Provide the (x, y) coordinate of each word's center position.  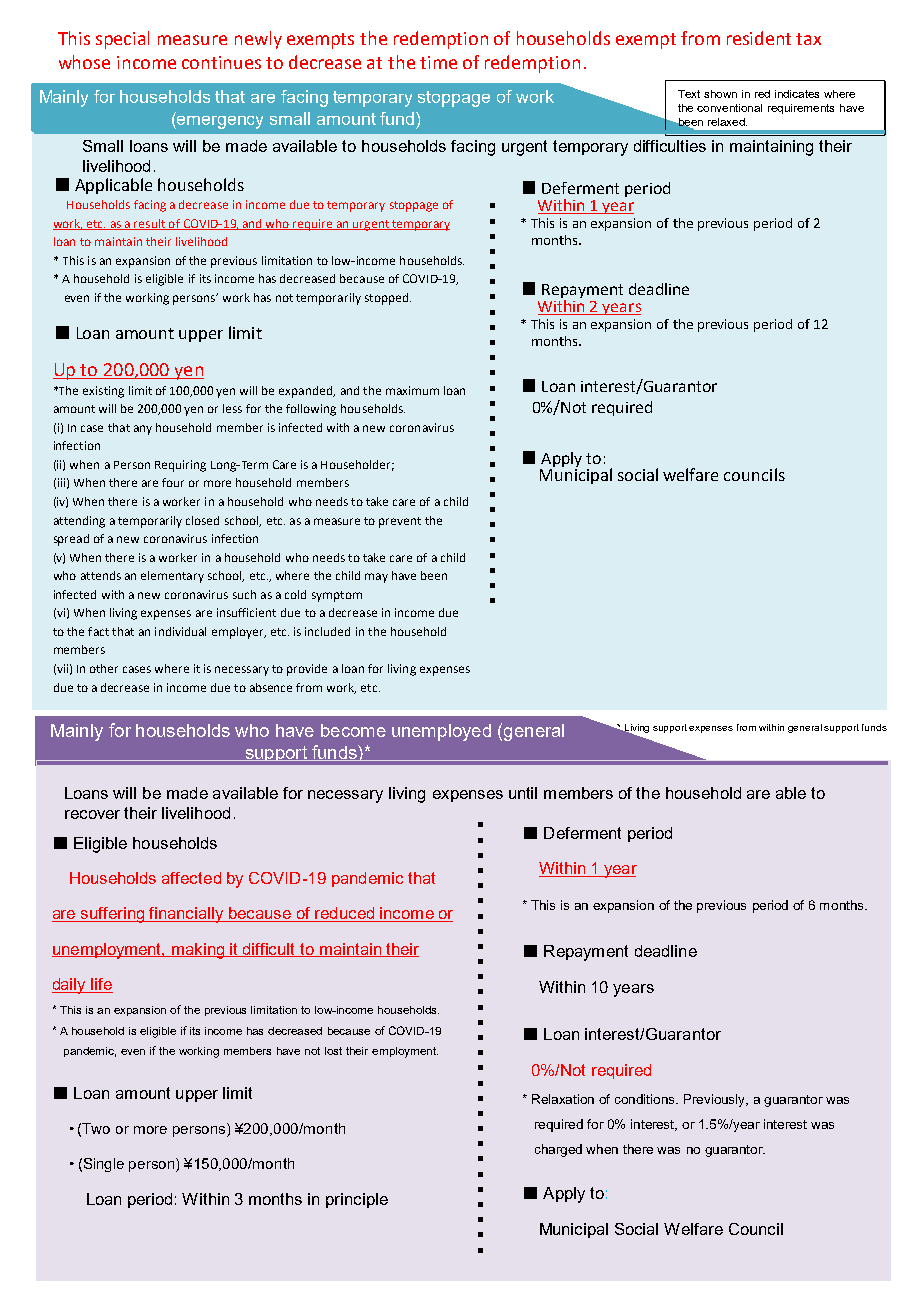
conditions (646, 1099)
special (122, 40)
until (523, 793)
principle (357, 1200)
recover (92, 814)
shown (720, 94)
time (438, 62)
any (143, 430)
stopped (386, 299)
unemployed (441, 732)
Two (96, 1128)
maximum (412, 390)
